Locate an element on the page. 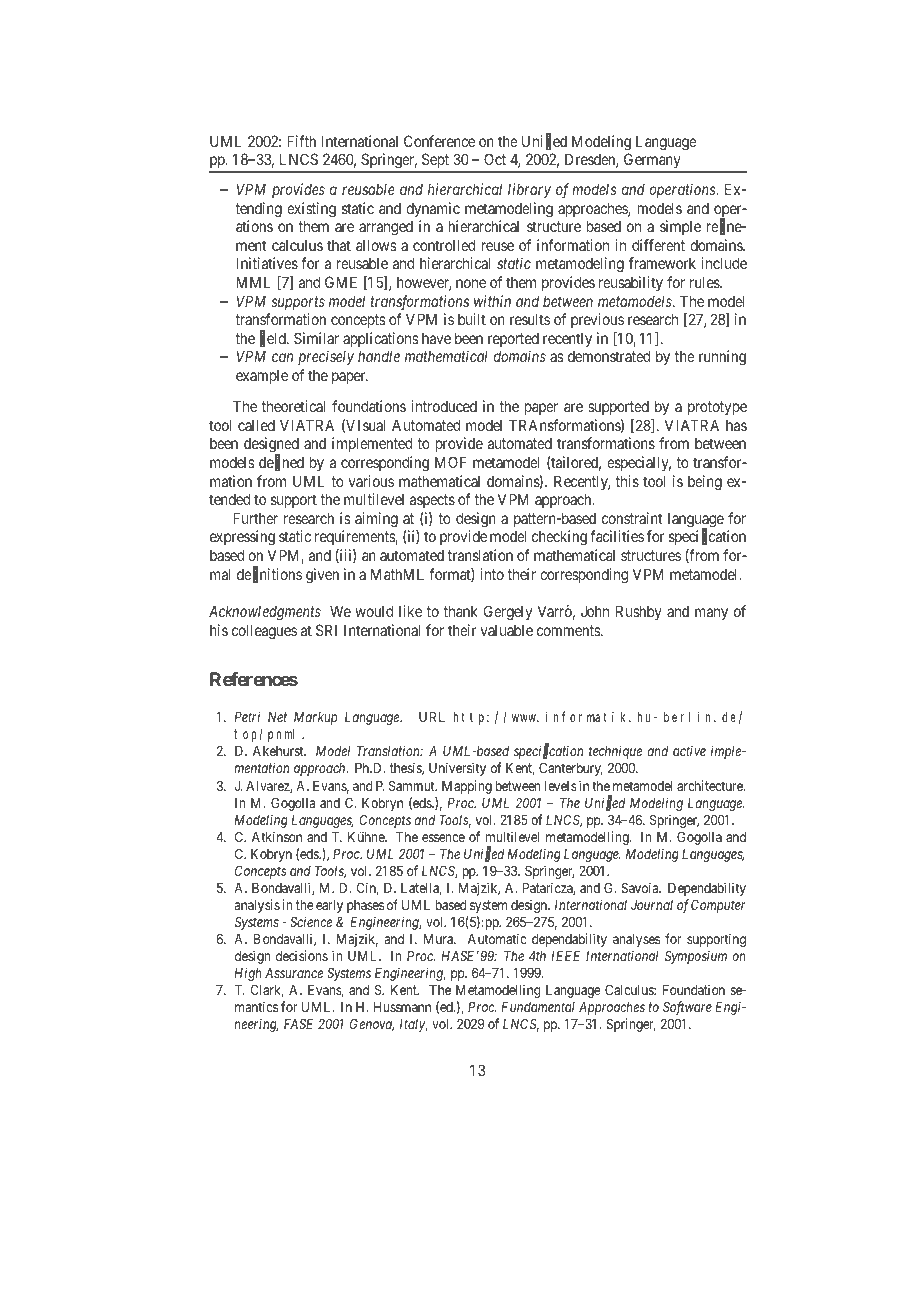 The height and width of the document is (1308, 924). Oct is located at coordinates (495, 159).
